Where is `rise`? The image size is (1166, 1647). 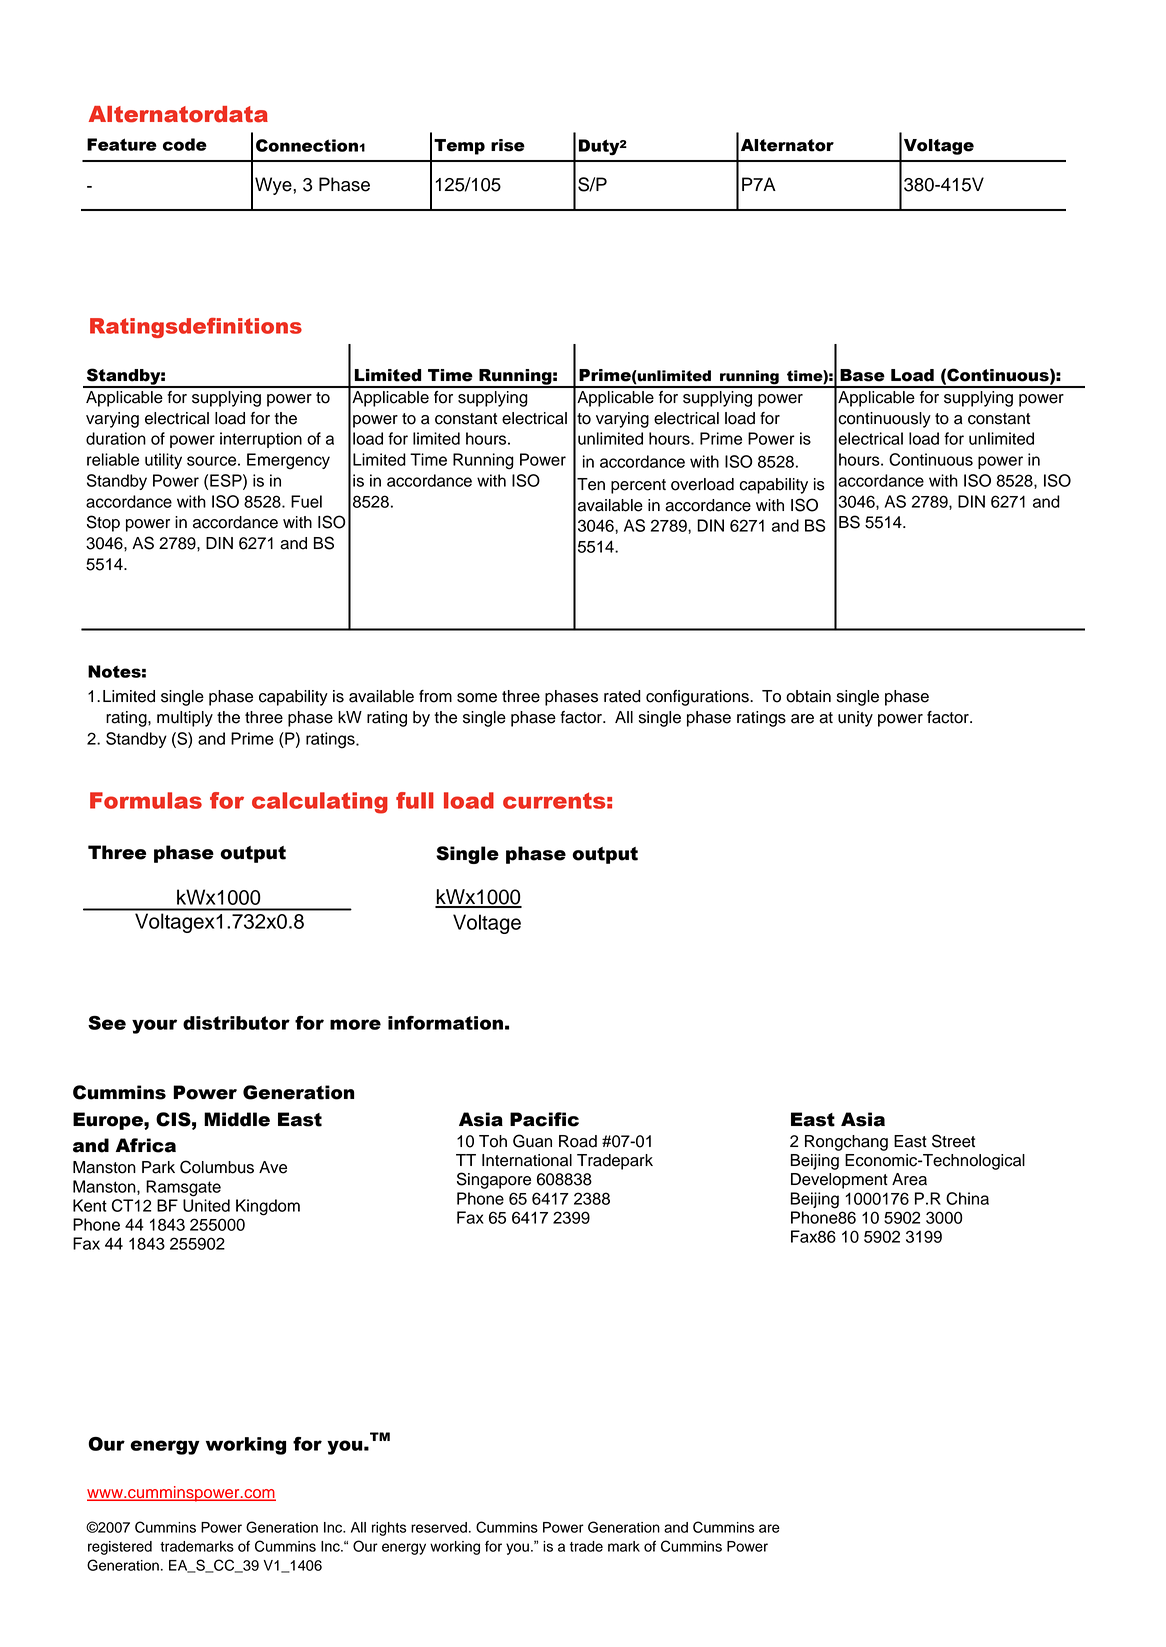 rise is located at coordinates (508, 145).
